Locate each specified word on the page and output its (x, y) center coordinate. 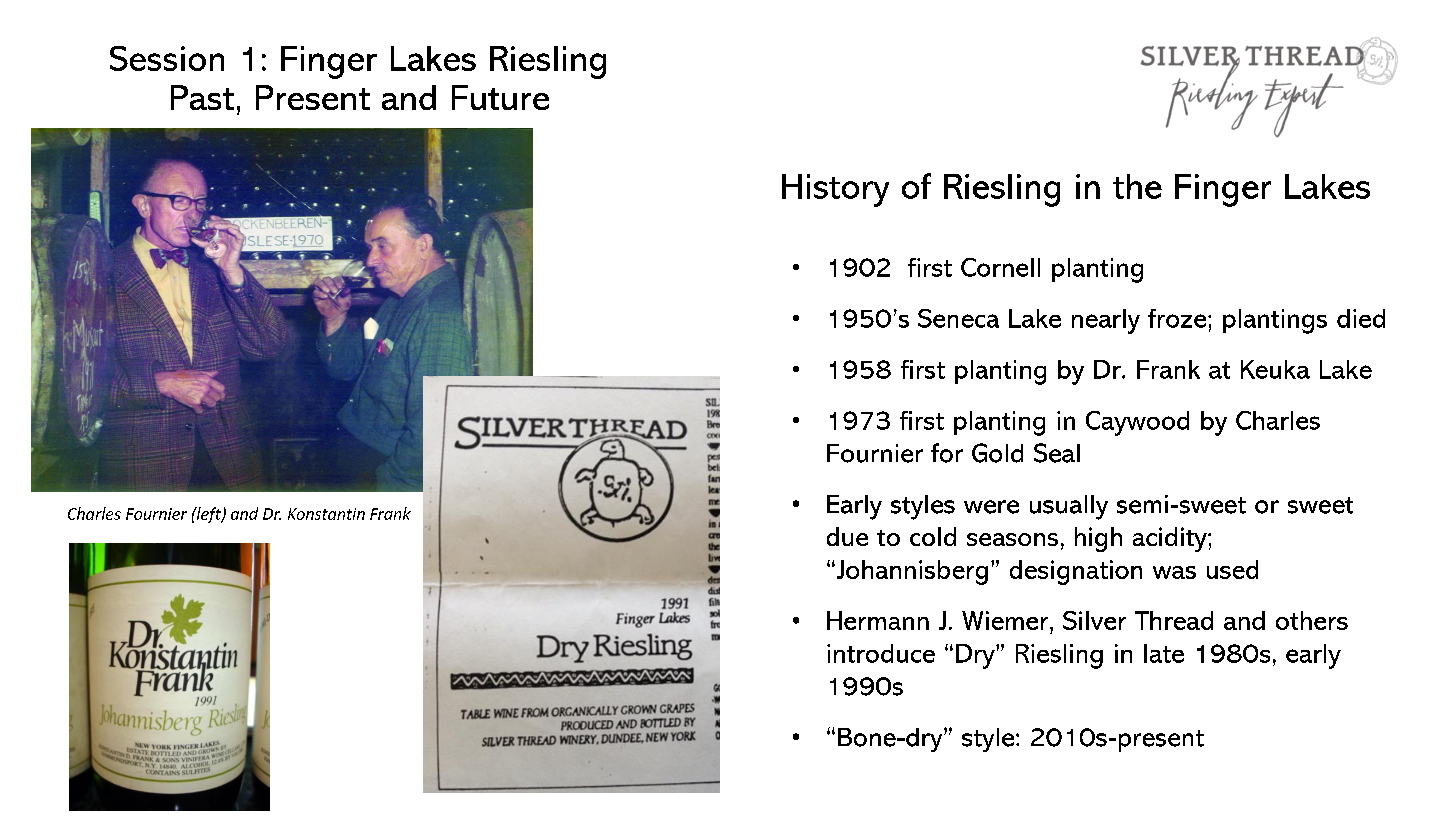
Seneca (958, 318)
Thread (1174, 620)
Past (202, 97)
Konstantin (326, 514)
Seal (1057, 453)
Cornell (1000, 267)
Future (500, 97)
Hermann (878, 620)
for (947, 453)
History (835, 190)
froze (1178, 318)
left (209, 515)
